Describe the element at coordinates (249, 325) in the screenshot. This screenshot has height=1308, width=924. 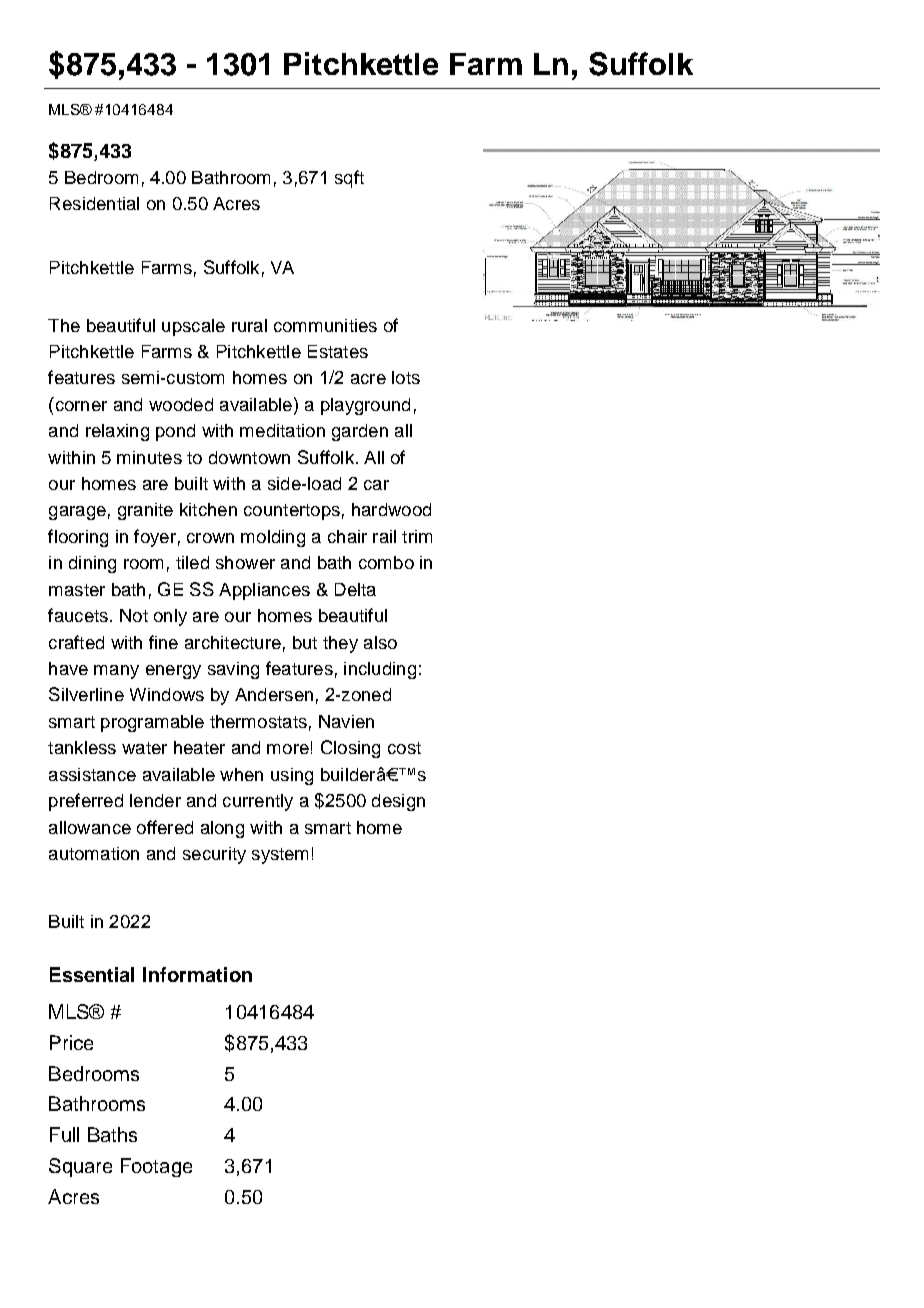
I see `rural` at that location.
